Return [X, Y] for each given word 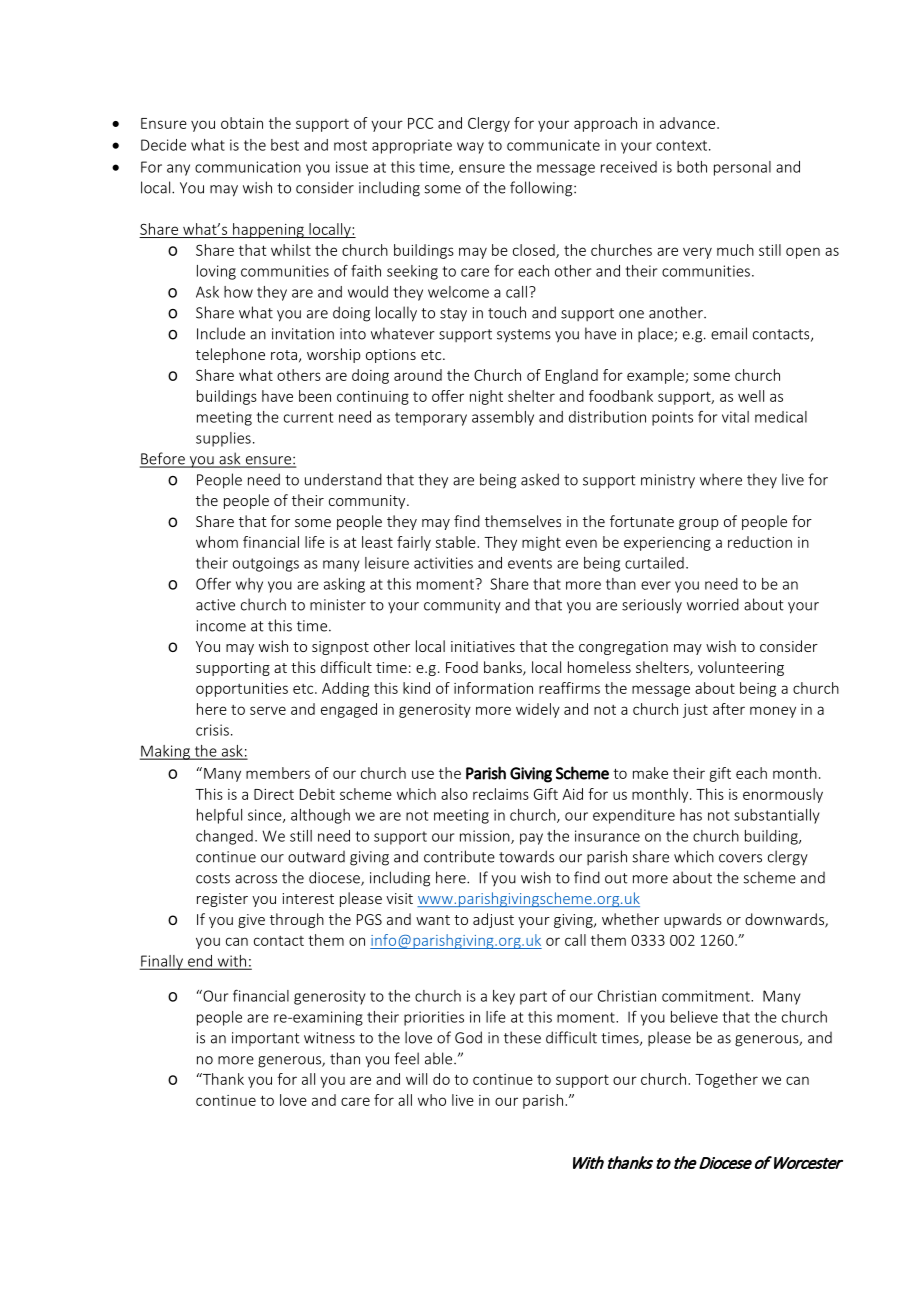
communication [248, 167]
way [470, 148]
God [468, 1037]
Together [726, 1080]
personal [742, 168]
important [266, 1039]
